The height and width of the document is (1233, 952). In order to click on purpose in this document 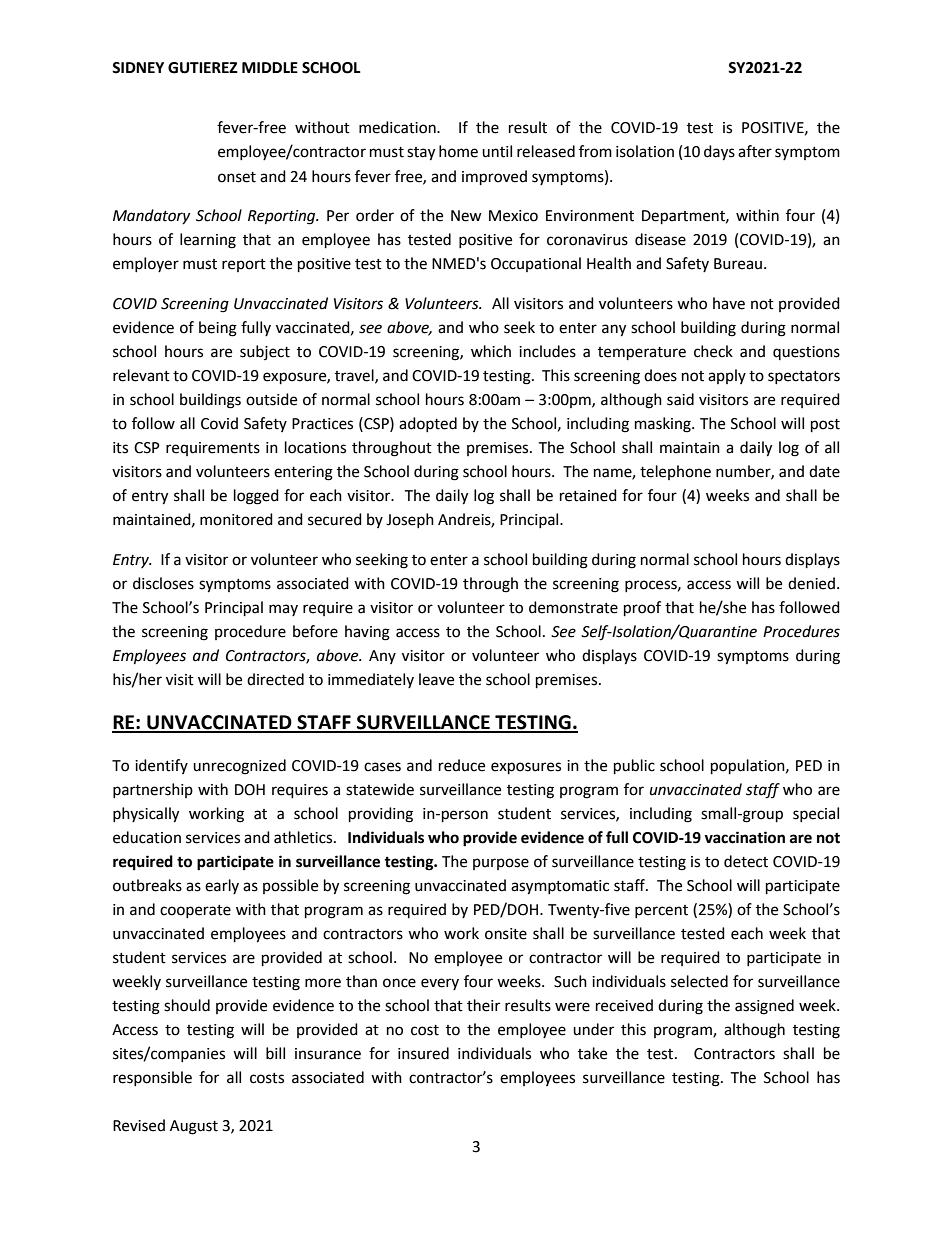, I will do `click(501, 864)`.
